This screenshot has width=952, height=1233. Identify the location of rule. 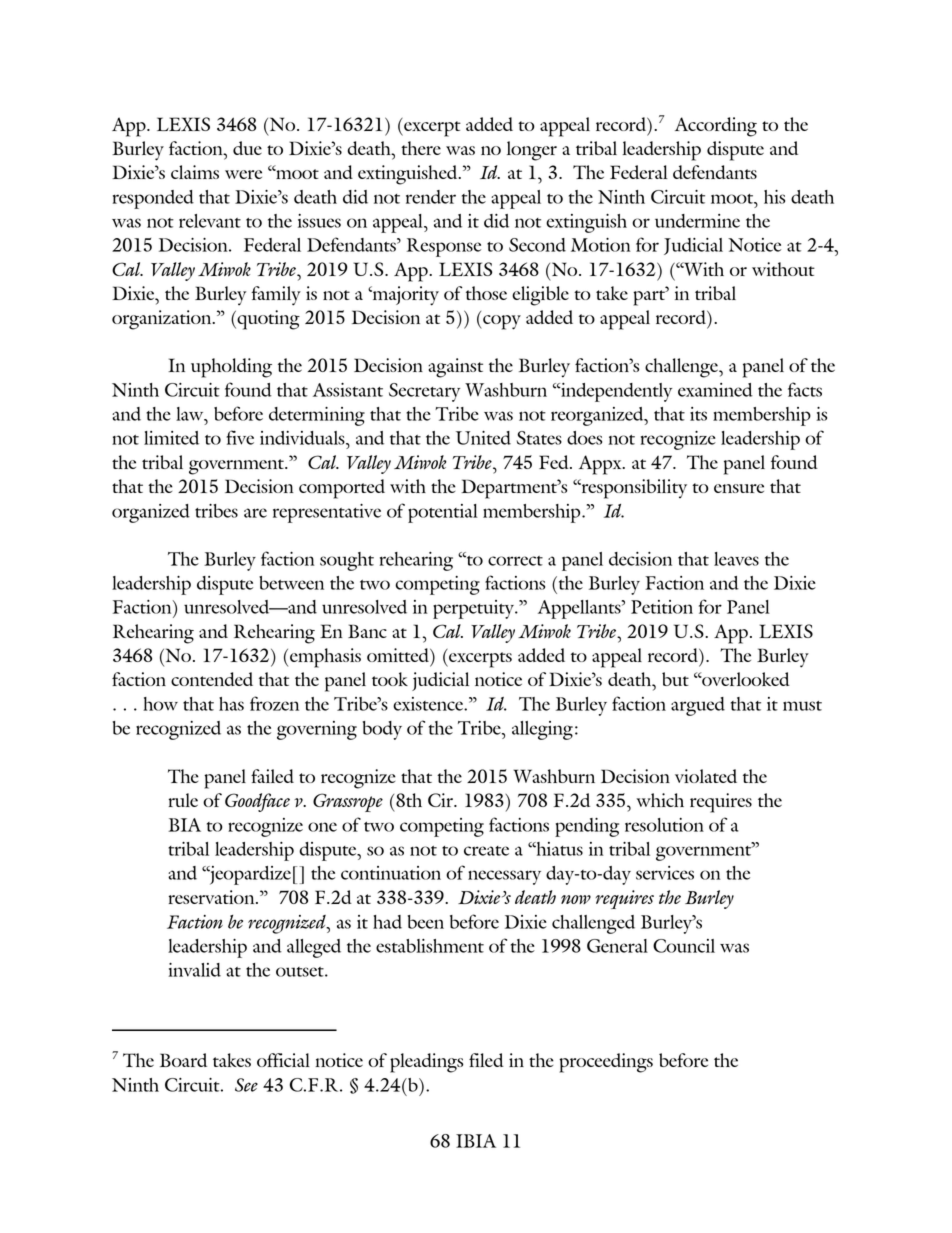
(183, 800).
